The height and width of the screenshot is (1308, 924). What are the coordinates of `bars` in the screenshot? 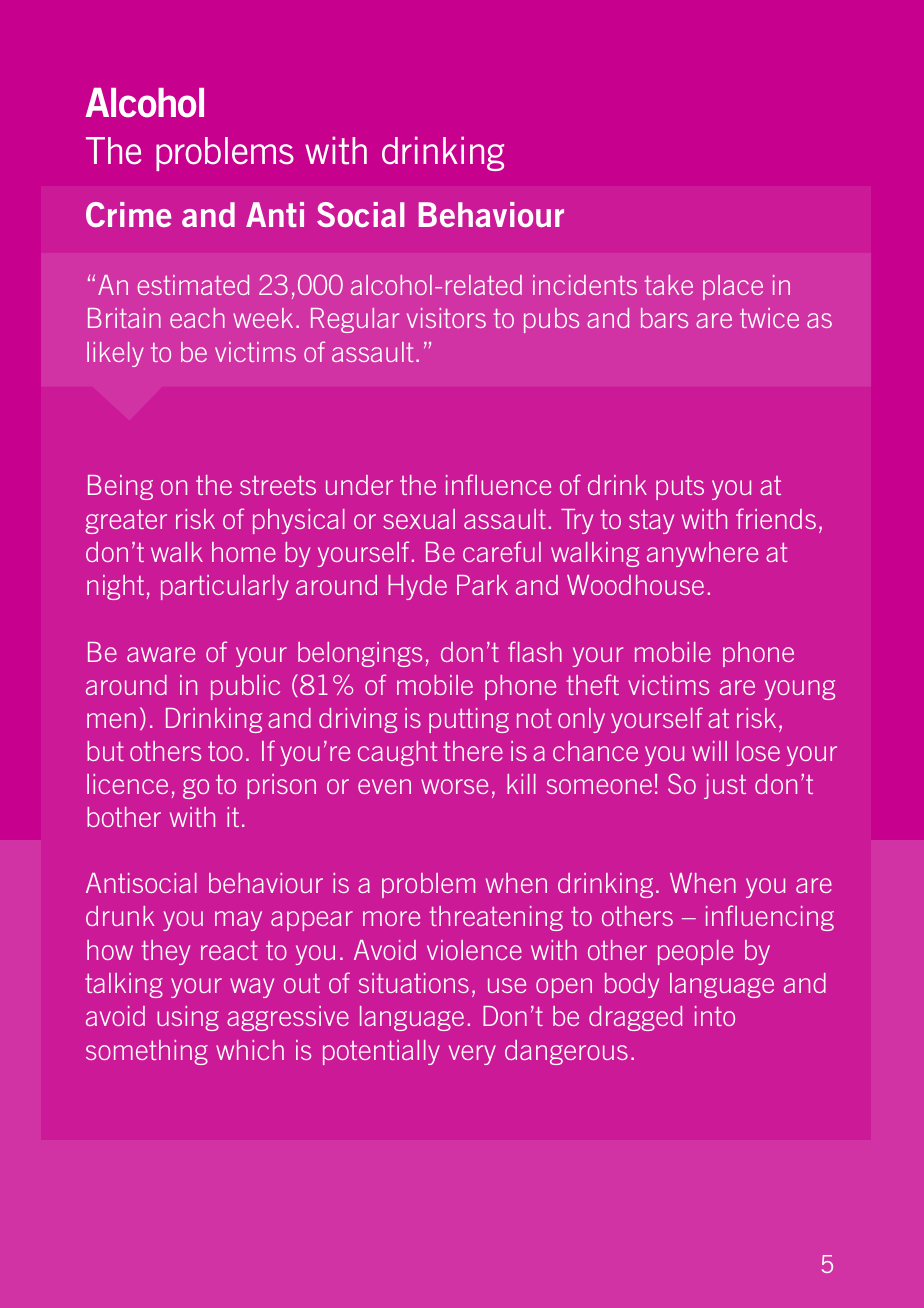 It's located at (664, 318).
